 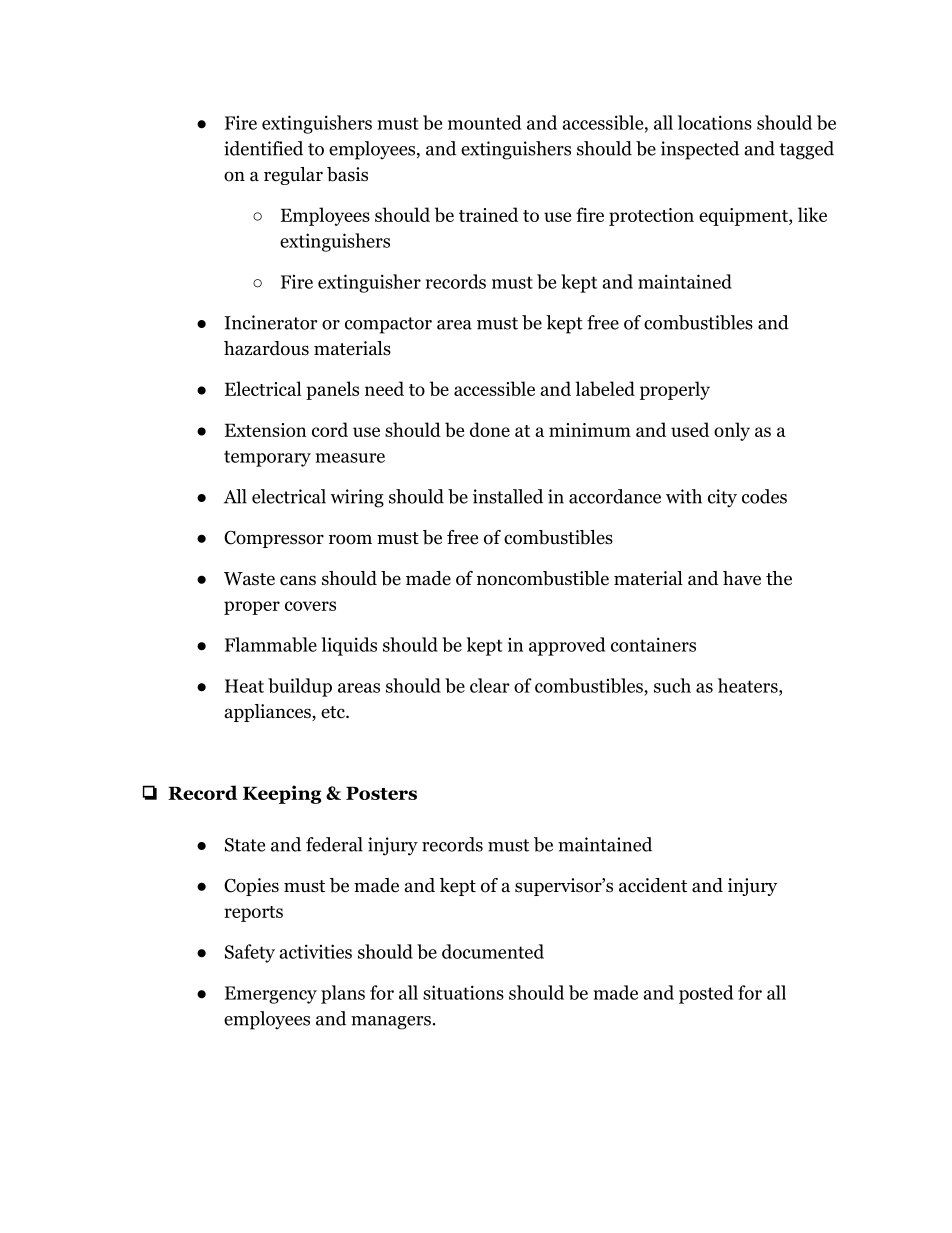 What do you see at coordinates (508, 496) in the document?
I see `installed` at bounding box center [508, 496].
